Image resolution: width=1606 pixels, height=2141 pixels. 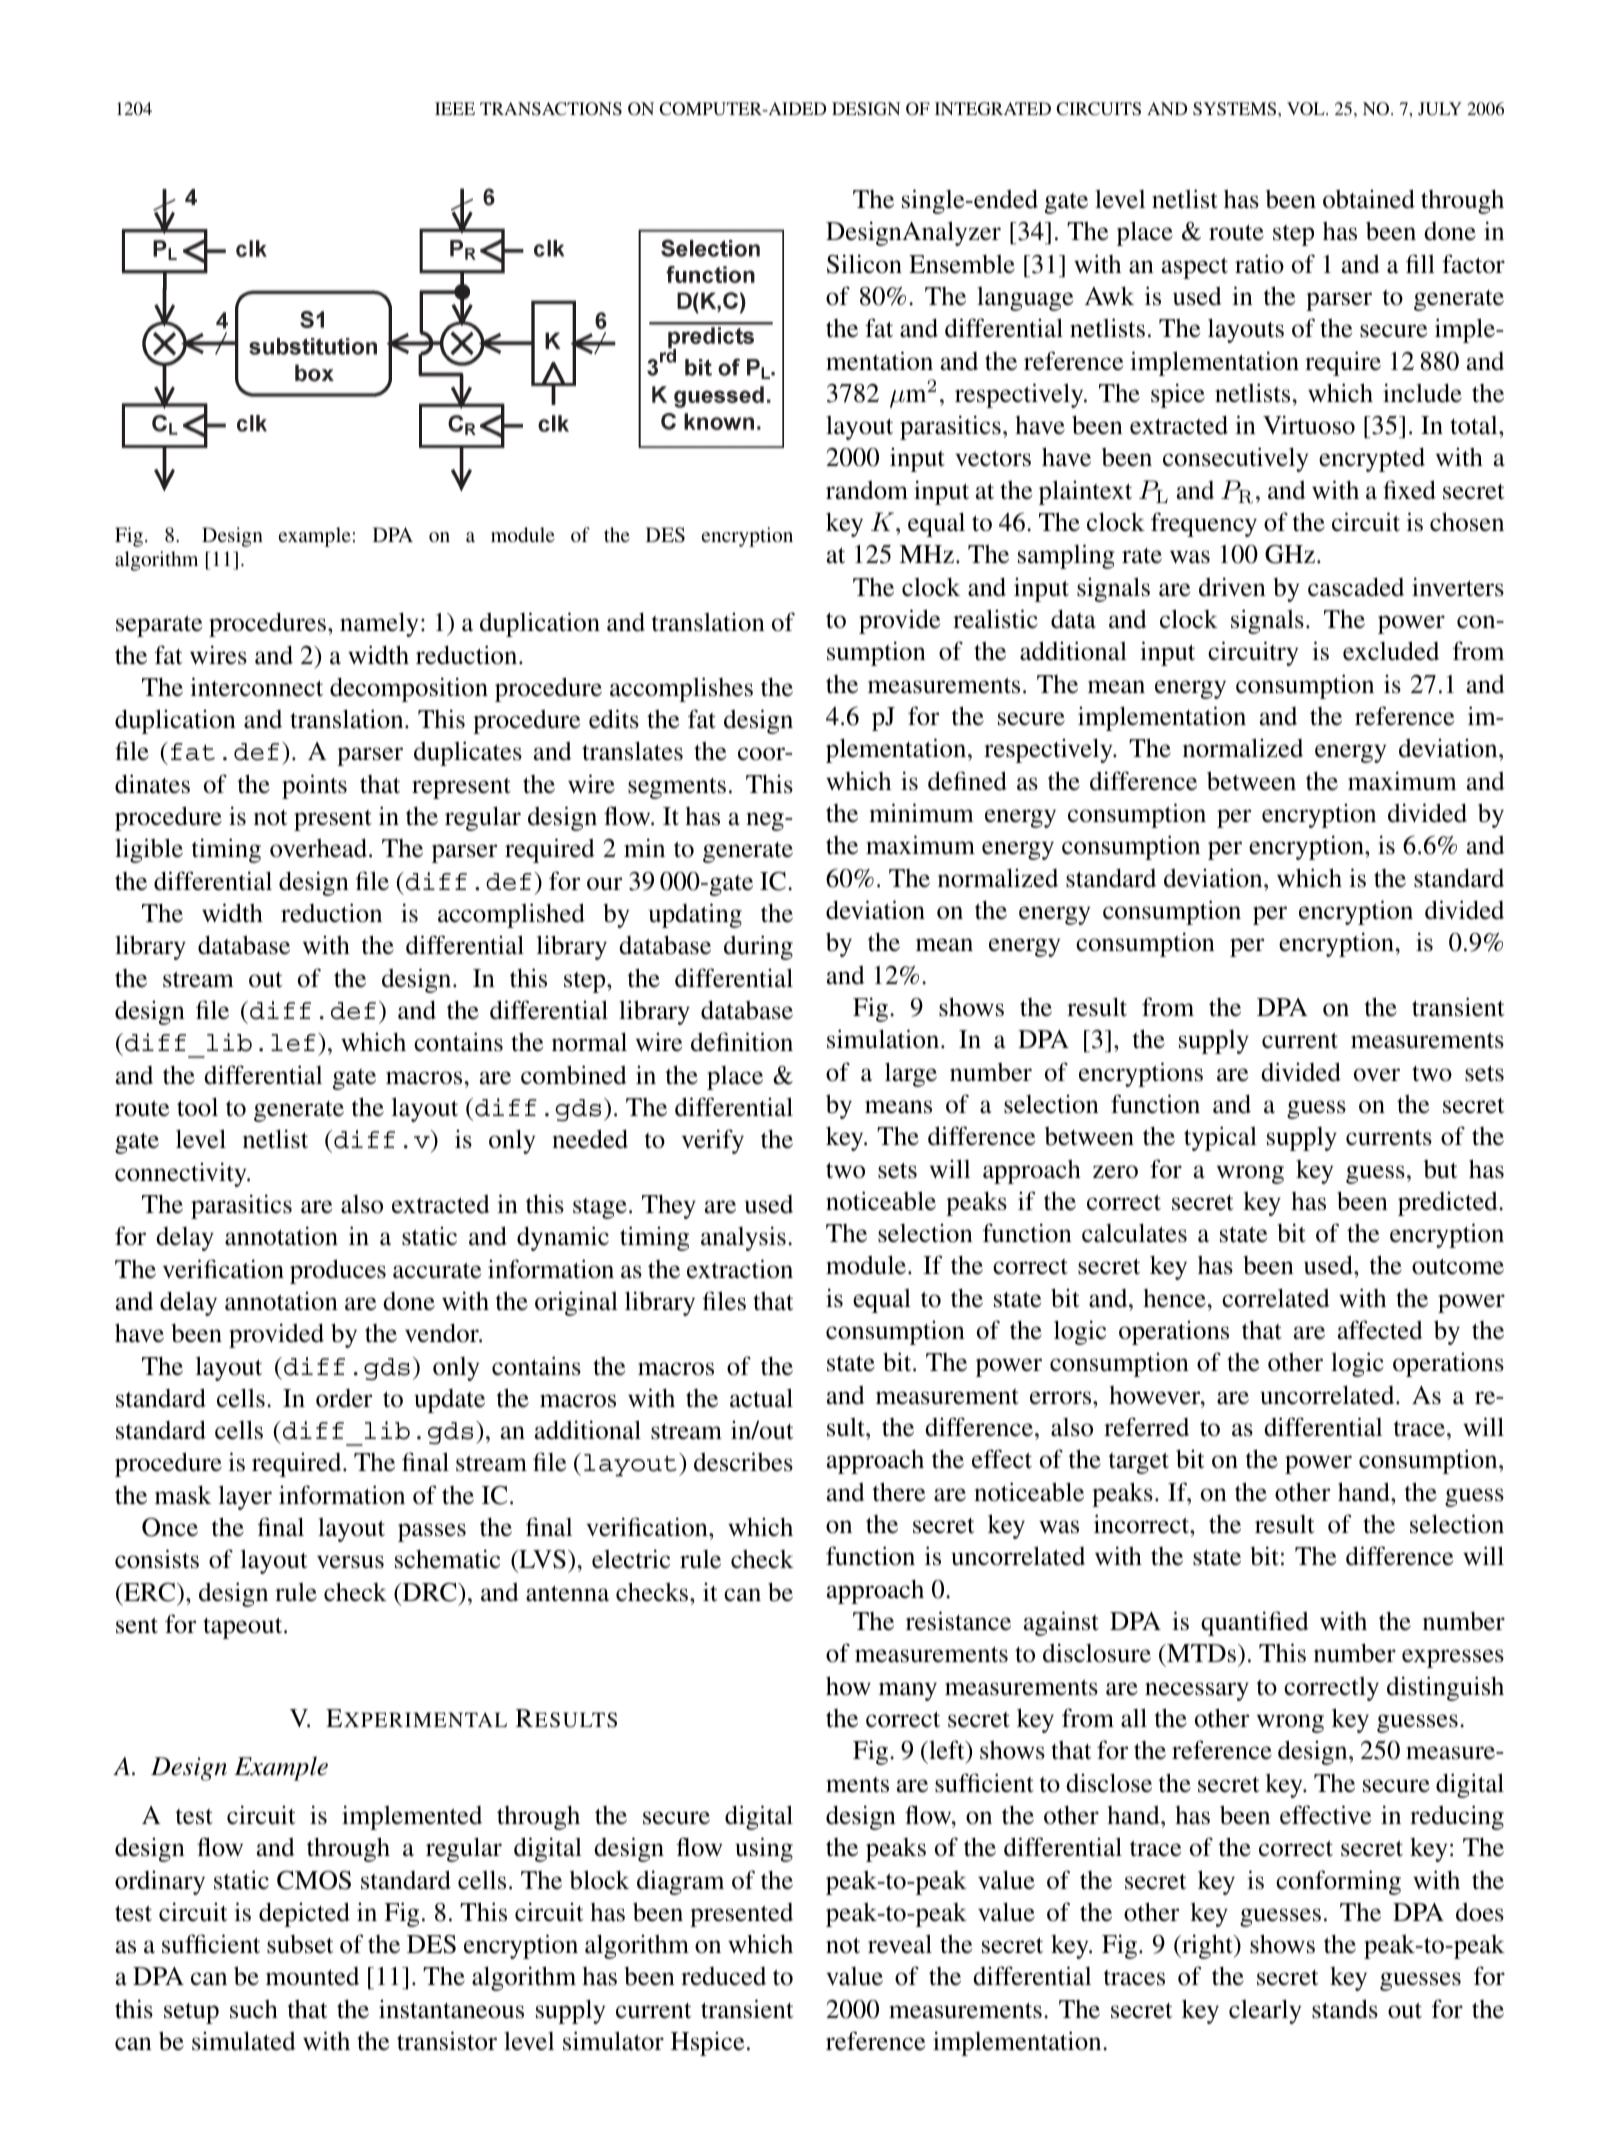 I want to click on typical, so click(x=1220, y=1138).
